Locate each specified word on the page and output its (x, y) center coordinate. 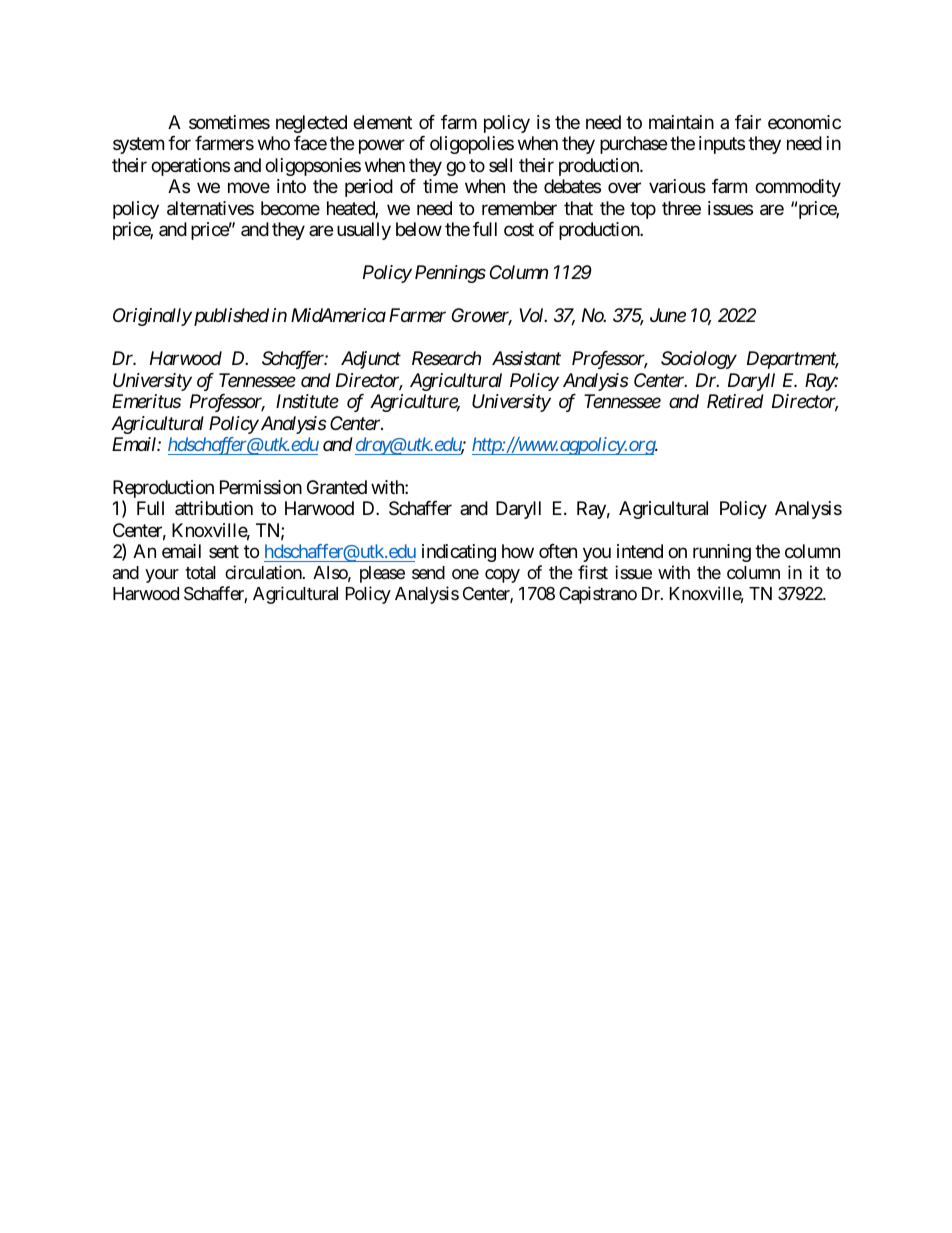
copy (502, 576)
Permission (261, 487)
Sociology (699, 360)
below (419, 229)
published (230, 317)
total (200, 573)
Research (446, 358)
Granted (337, 487)
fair (748, 122)
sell (500, 165)
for (179, 143)
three (681, 208)
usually (364, 231)
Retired (735, 401)
